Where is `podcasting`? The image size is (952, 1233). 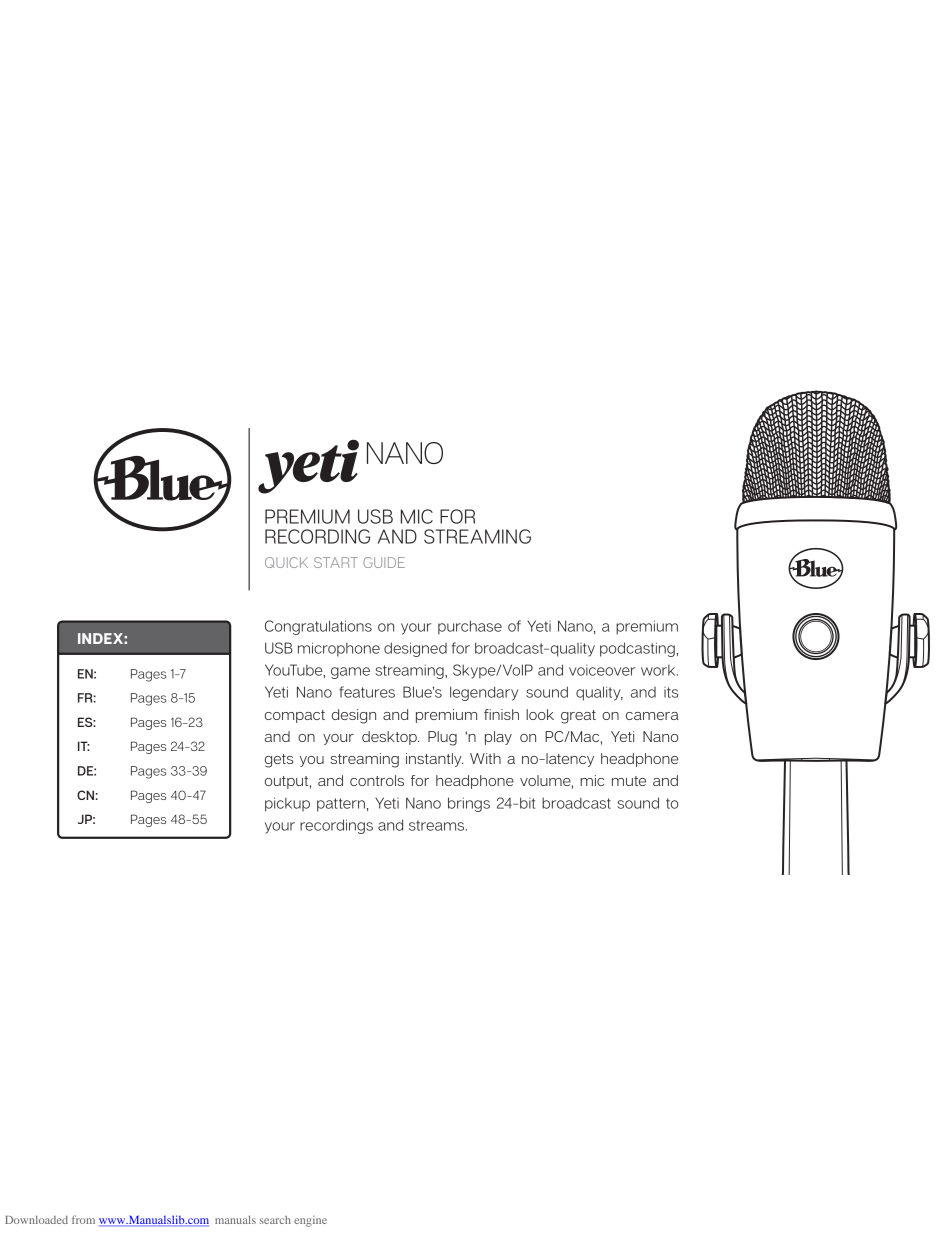
podcasting is located at coordinates (638, 649).
